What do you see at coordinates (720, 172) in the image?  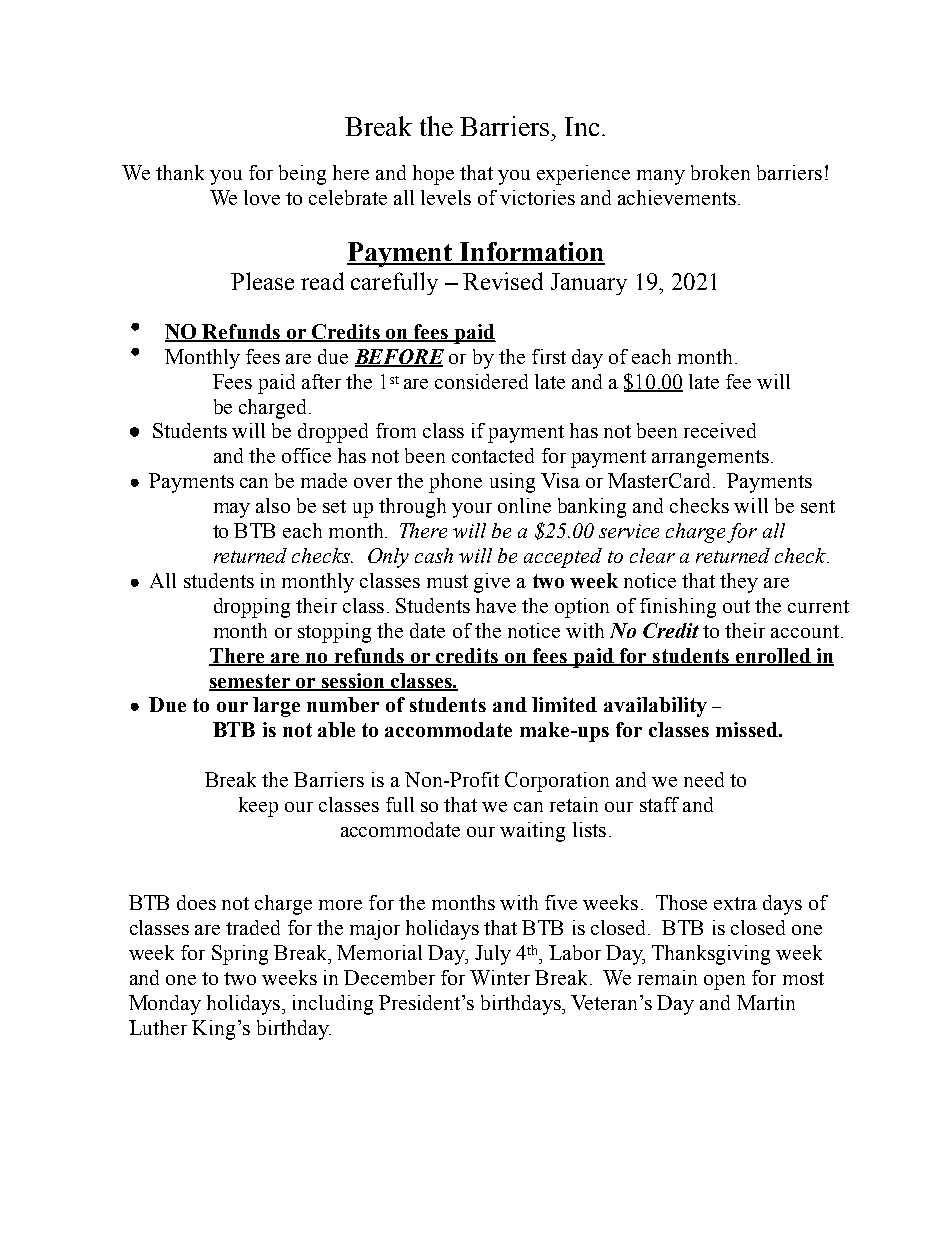 I see `broken` at bounding box center [720, 172].
